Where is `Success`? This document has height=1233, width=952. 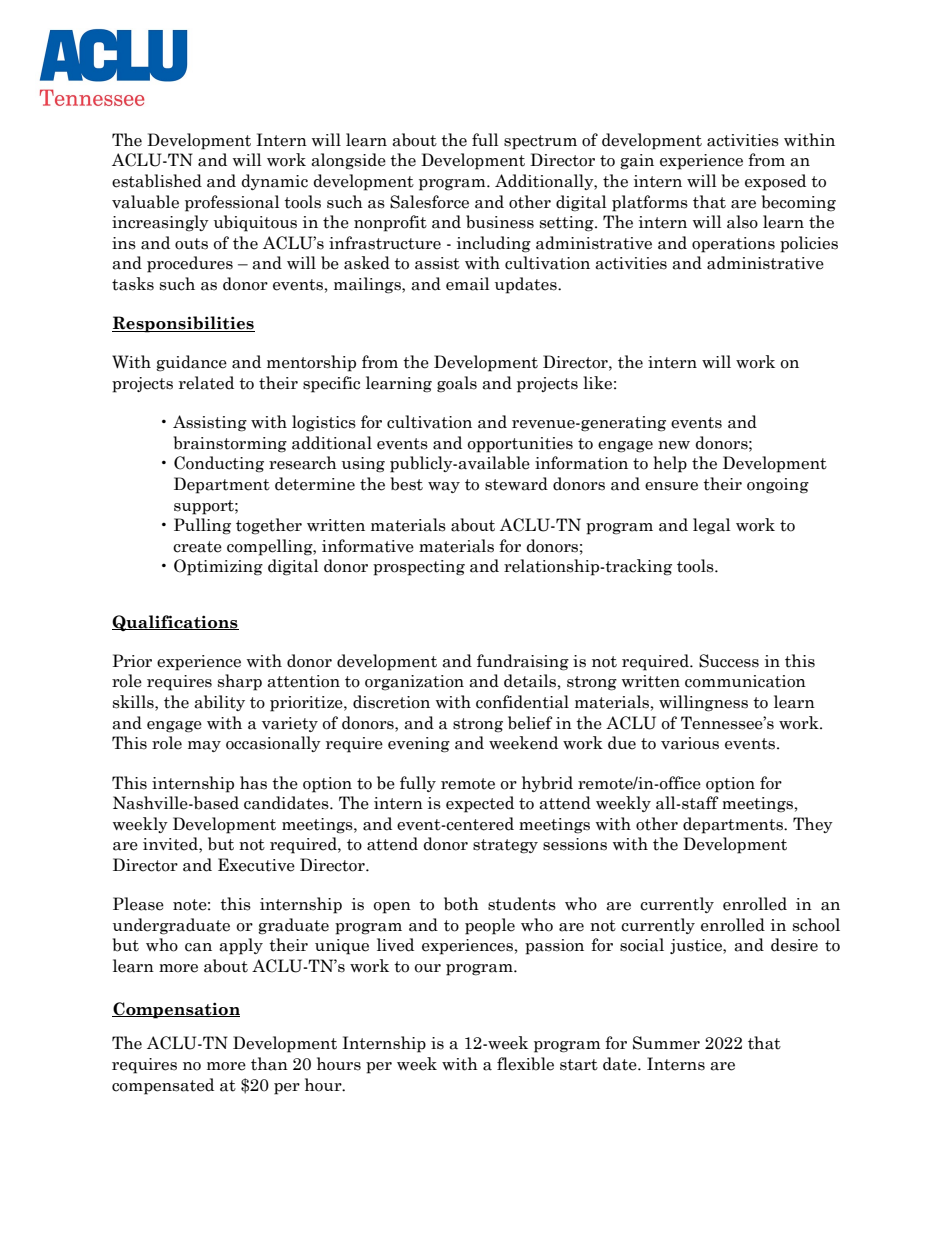 Success is located at coordinates (729, 661).
